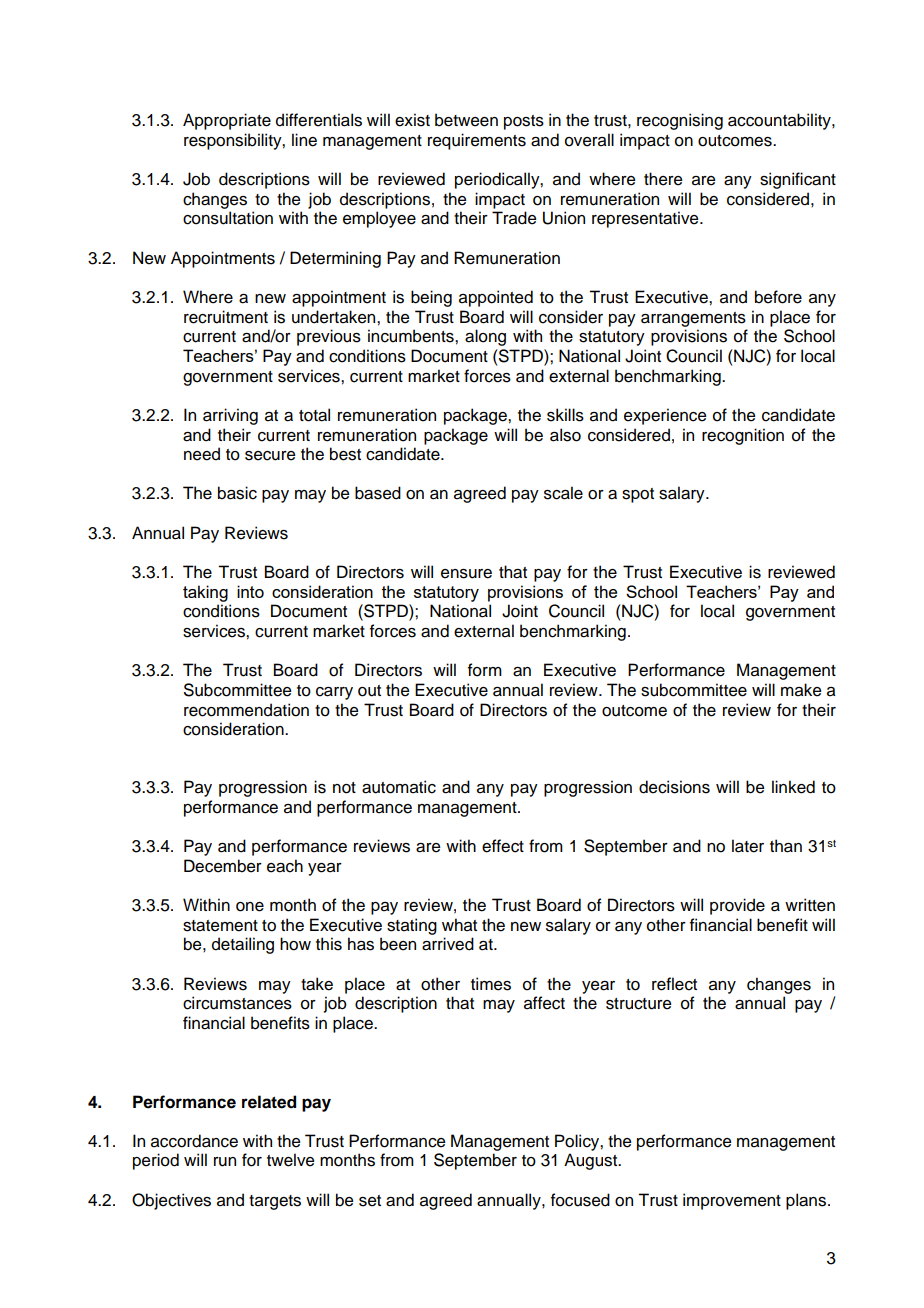 Image resolution: width=924 pixels, height=1308 pixels. What do you see at coordinates (780, 121) in the screenshot?
I see `accountability` at bounding box center [780, 121].
